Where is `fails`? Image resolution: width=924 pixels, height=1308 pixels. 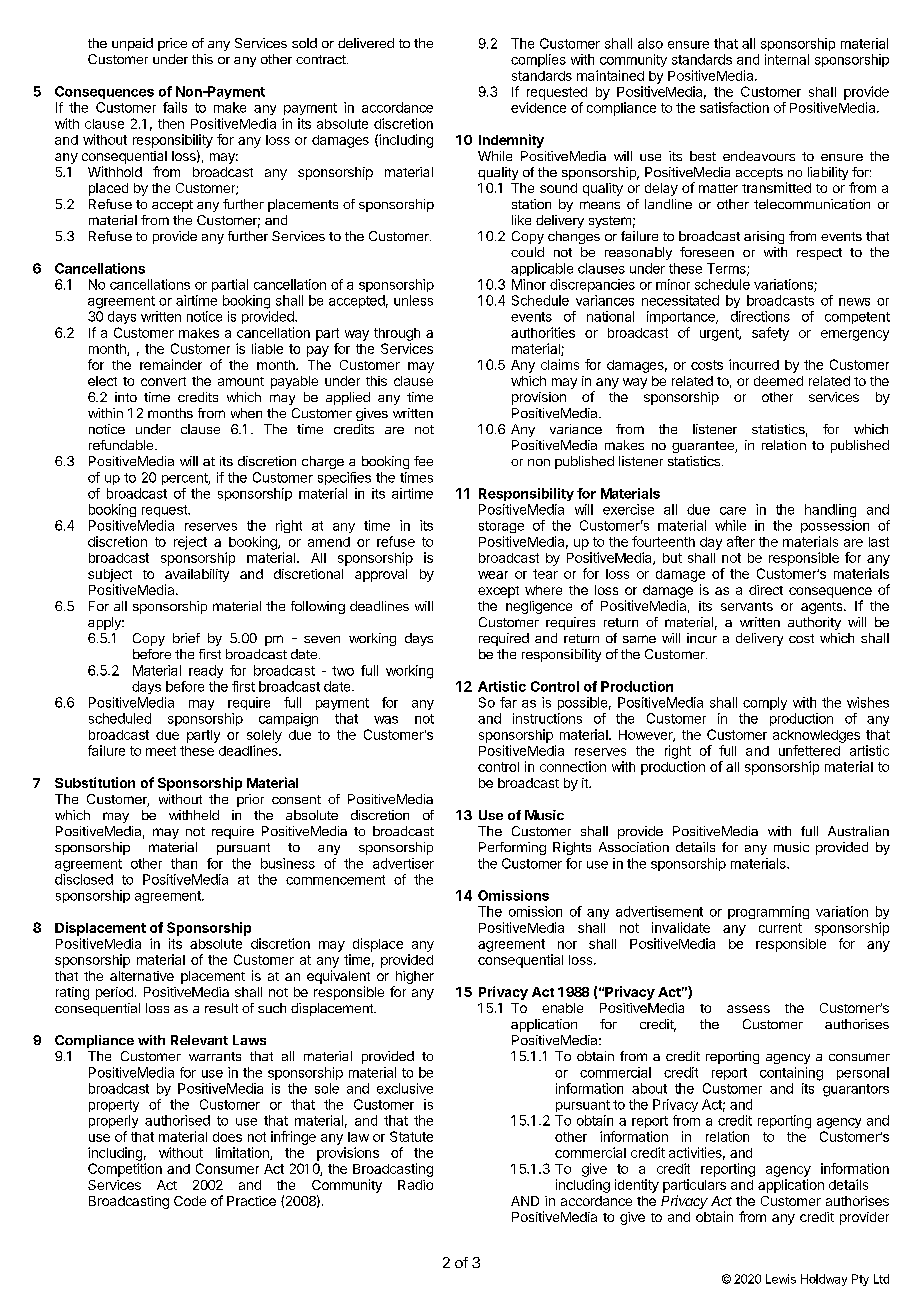
fails is located at coordinates (175, 107).
